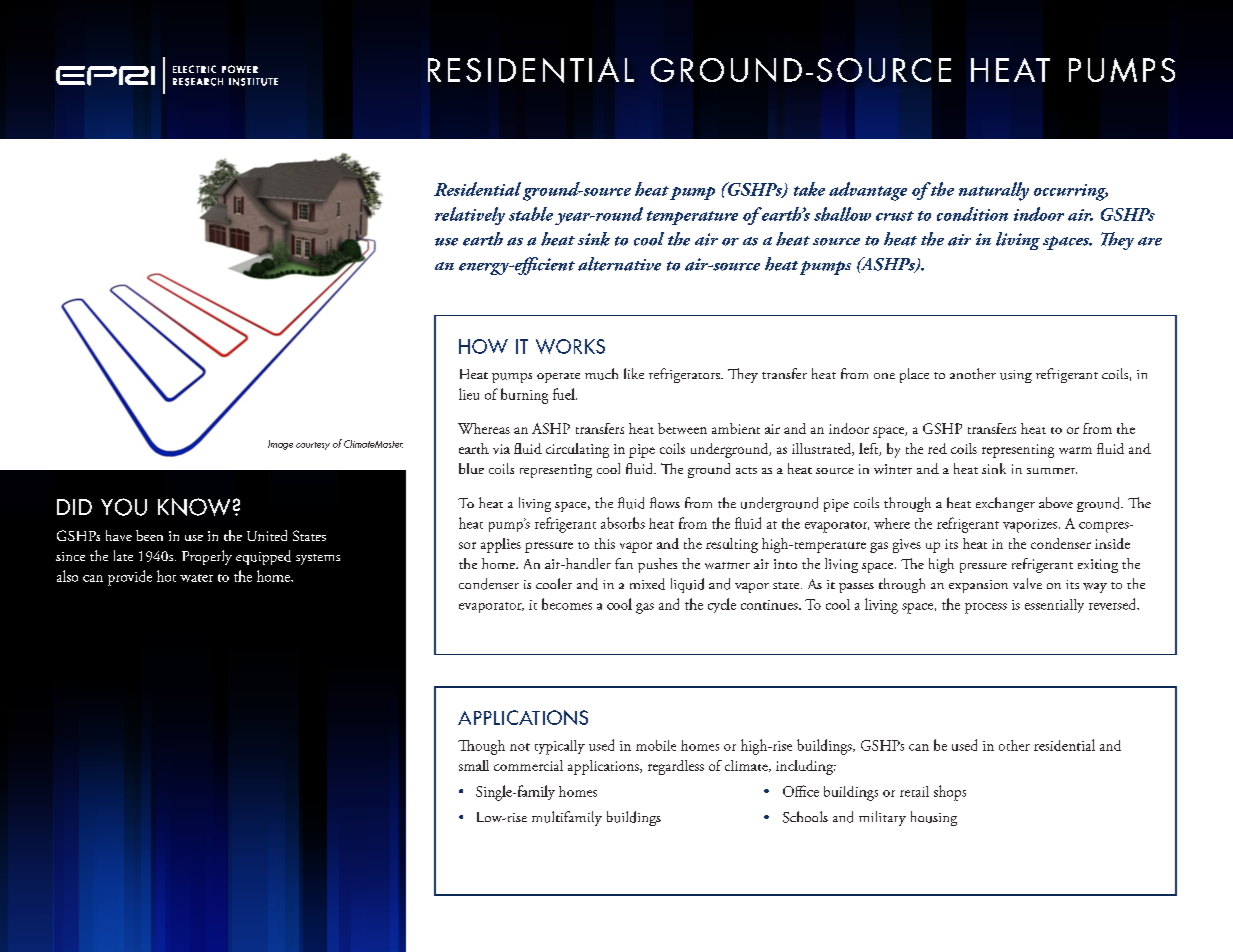 The image size is (1233, 952). Describe the element at coordinates (570, 346) in the page. I see `WORKS` at that location.
